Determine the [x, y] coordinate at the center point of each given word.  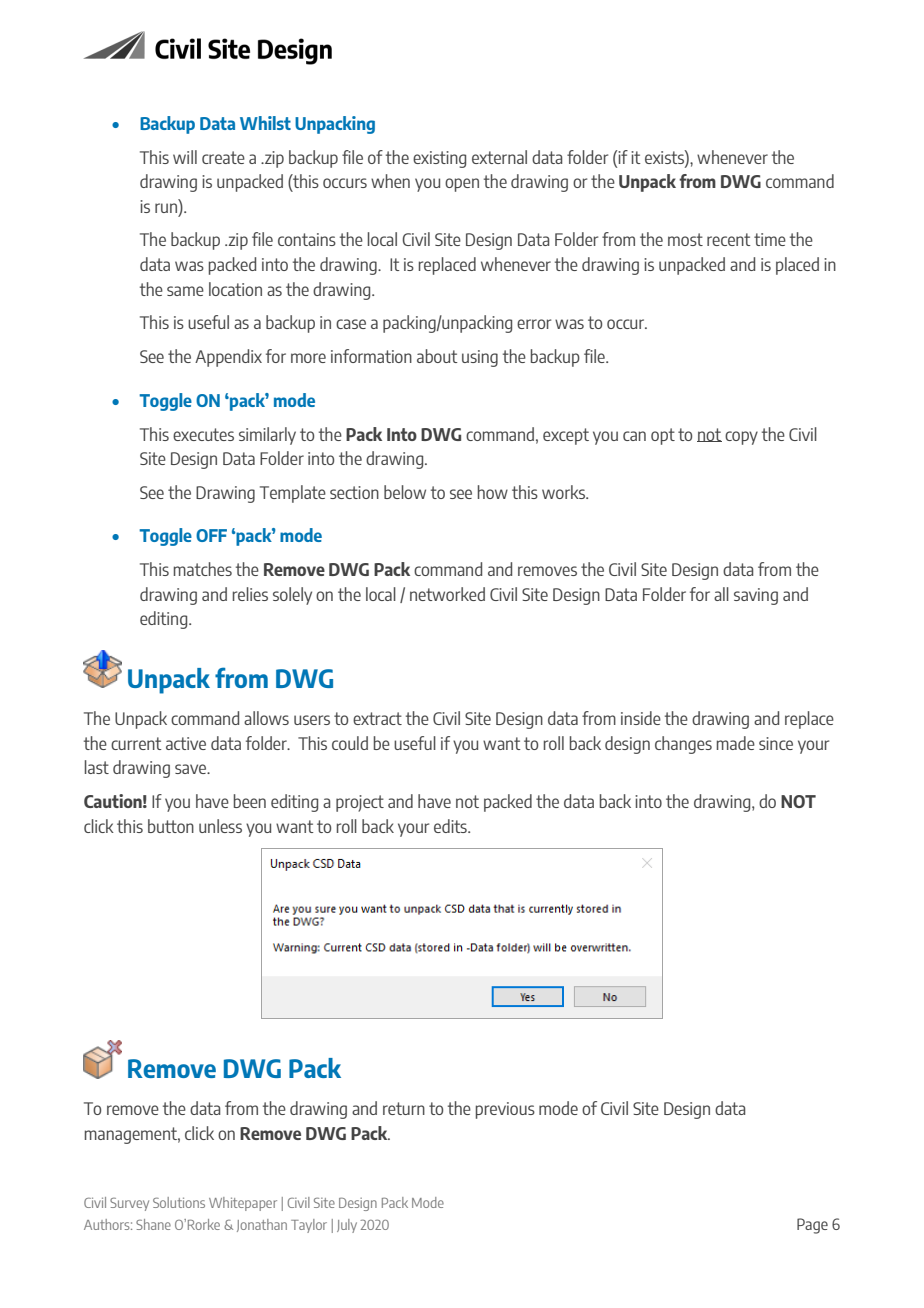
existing [439, 159]
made [736, 743]
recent [729, 239]
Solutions [179, 1202]
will [185, 157]
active [186, 743]
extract [377, 718]
